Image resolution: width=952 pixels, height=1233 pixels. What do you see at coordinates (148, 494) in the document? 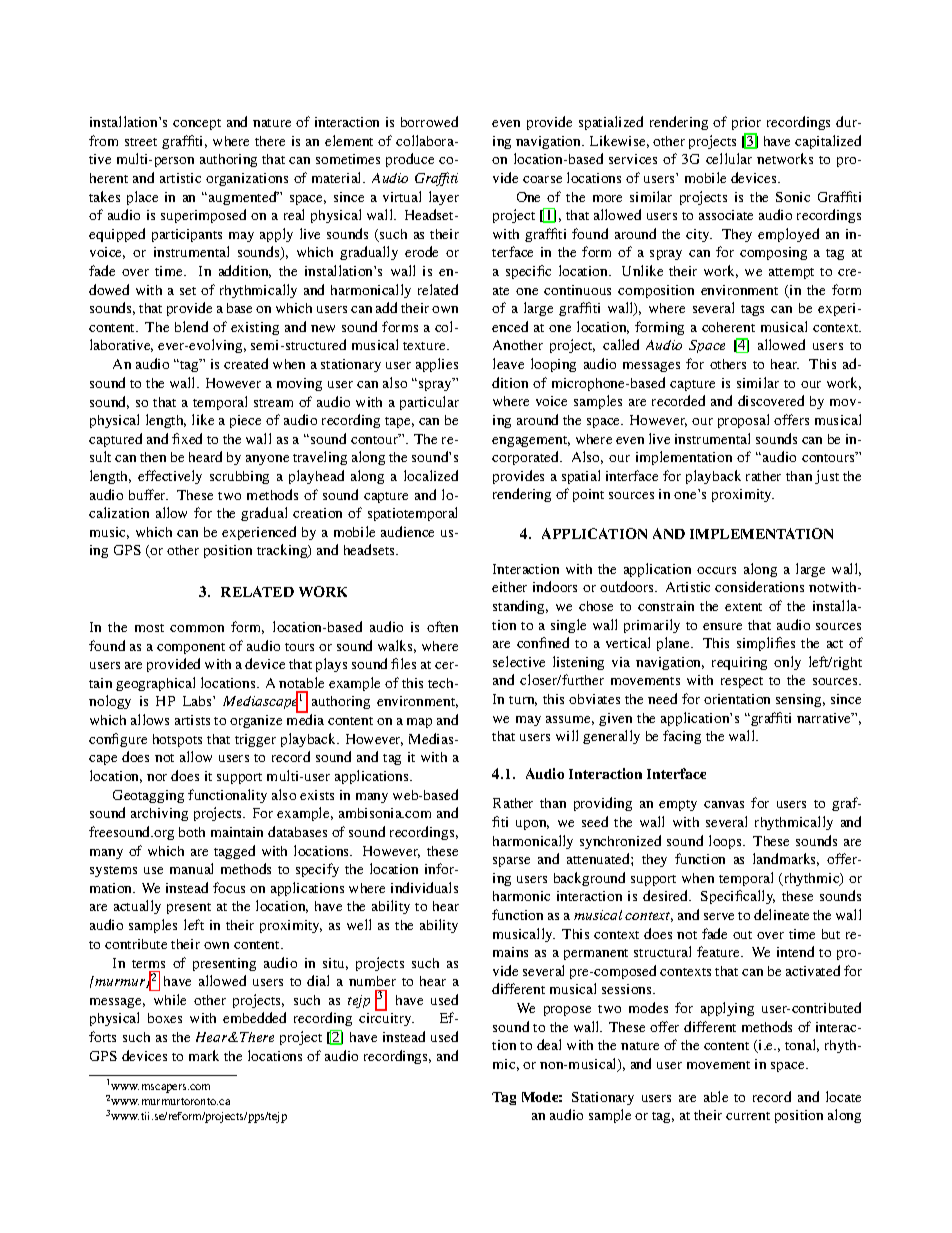
I see `buffer` at bounding box center [148, 494].
